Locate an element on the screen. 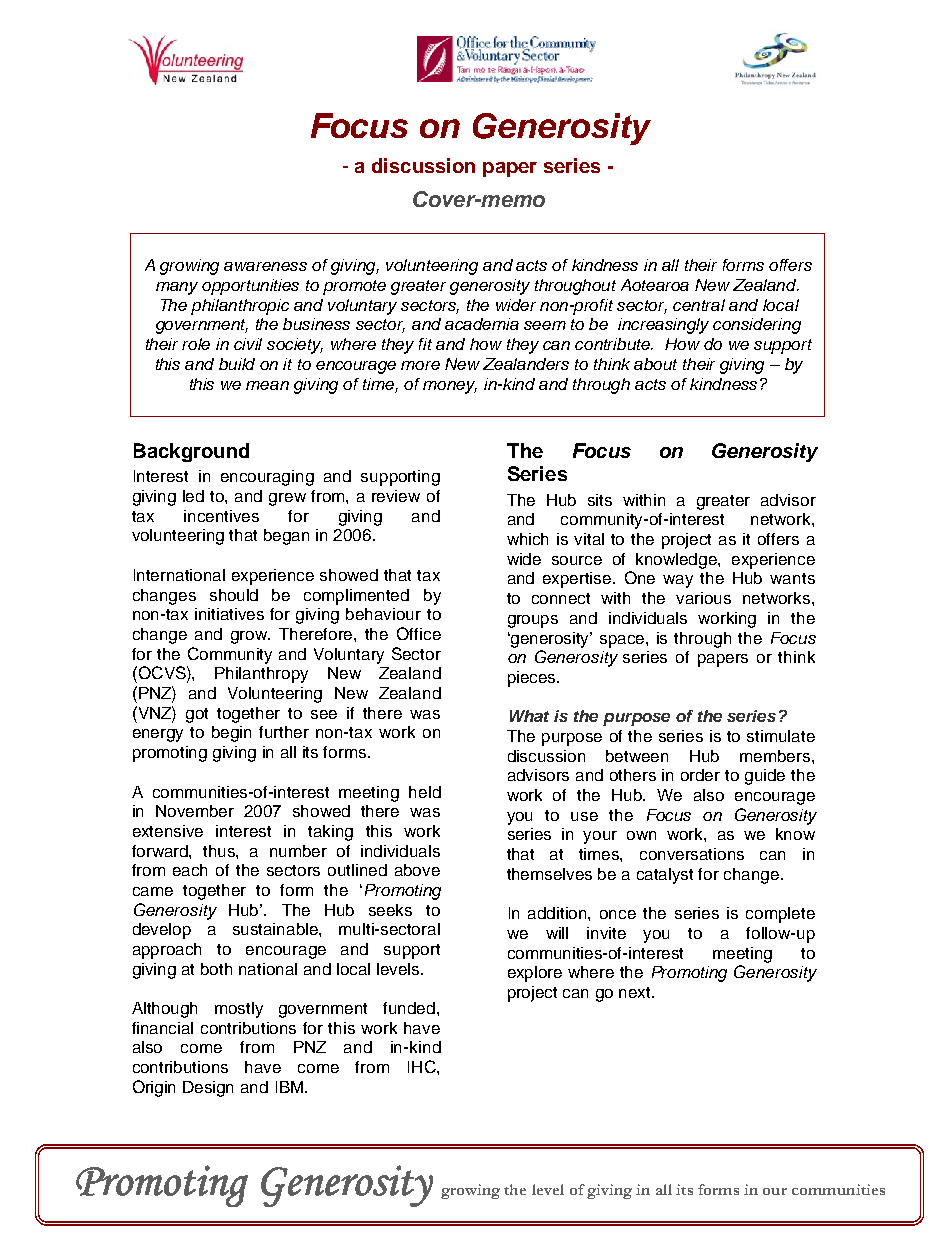  space is located at coordinates (623, 641).
